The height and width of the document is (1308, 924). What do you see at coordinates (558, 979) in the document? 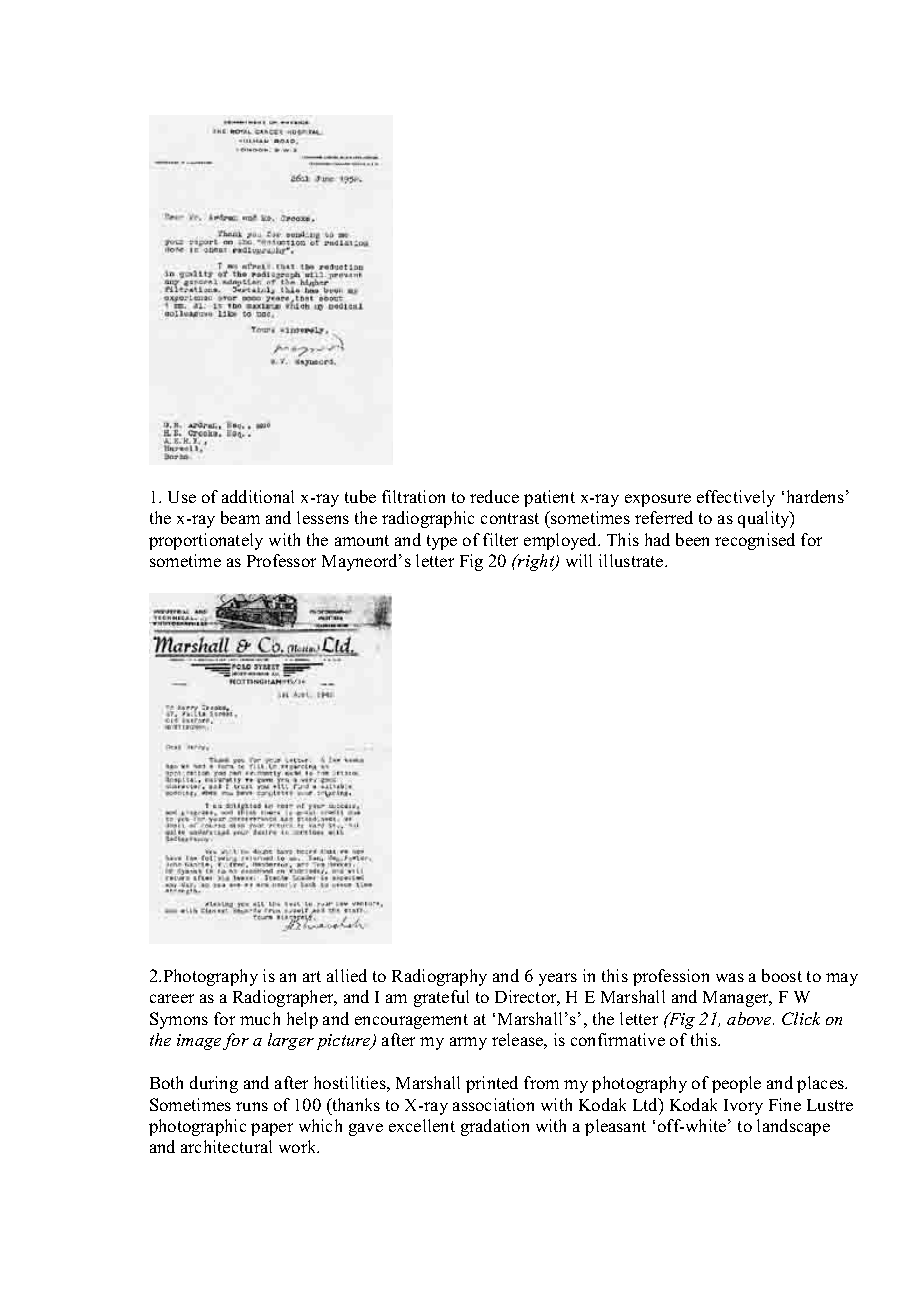
I see `years` at bounding box center [558, 979].
